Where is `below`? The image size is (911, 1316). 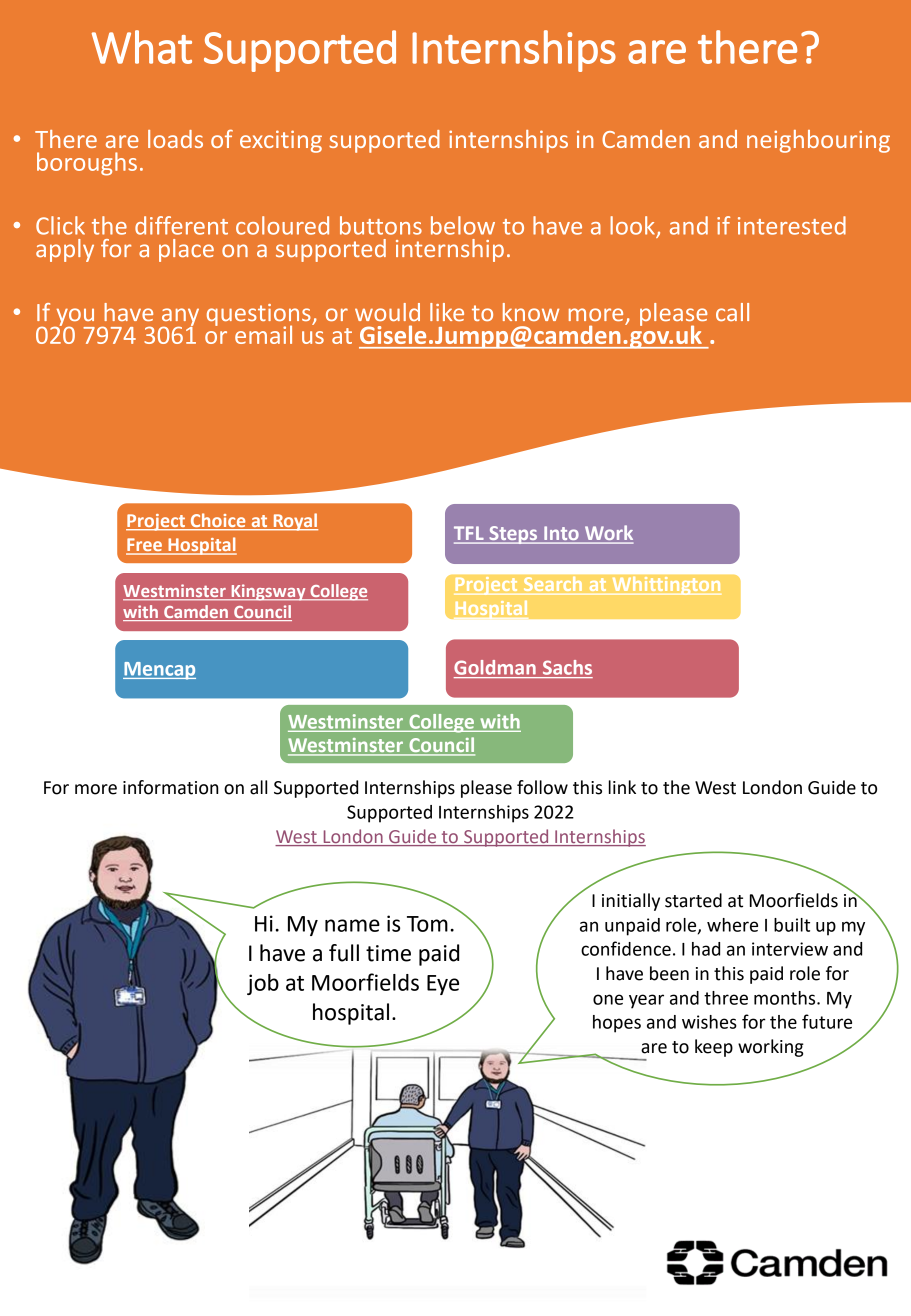
below is located at coordinates (463, 225).
